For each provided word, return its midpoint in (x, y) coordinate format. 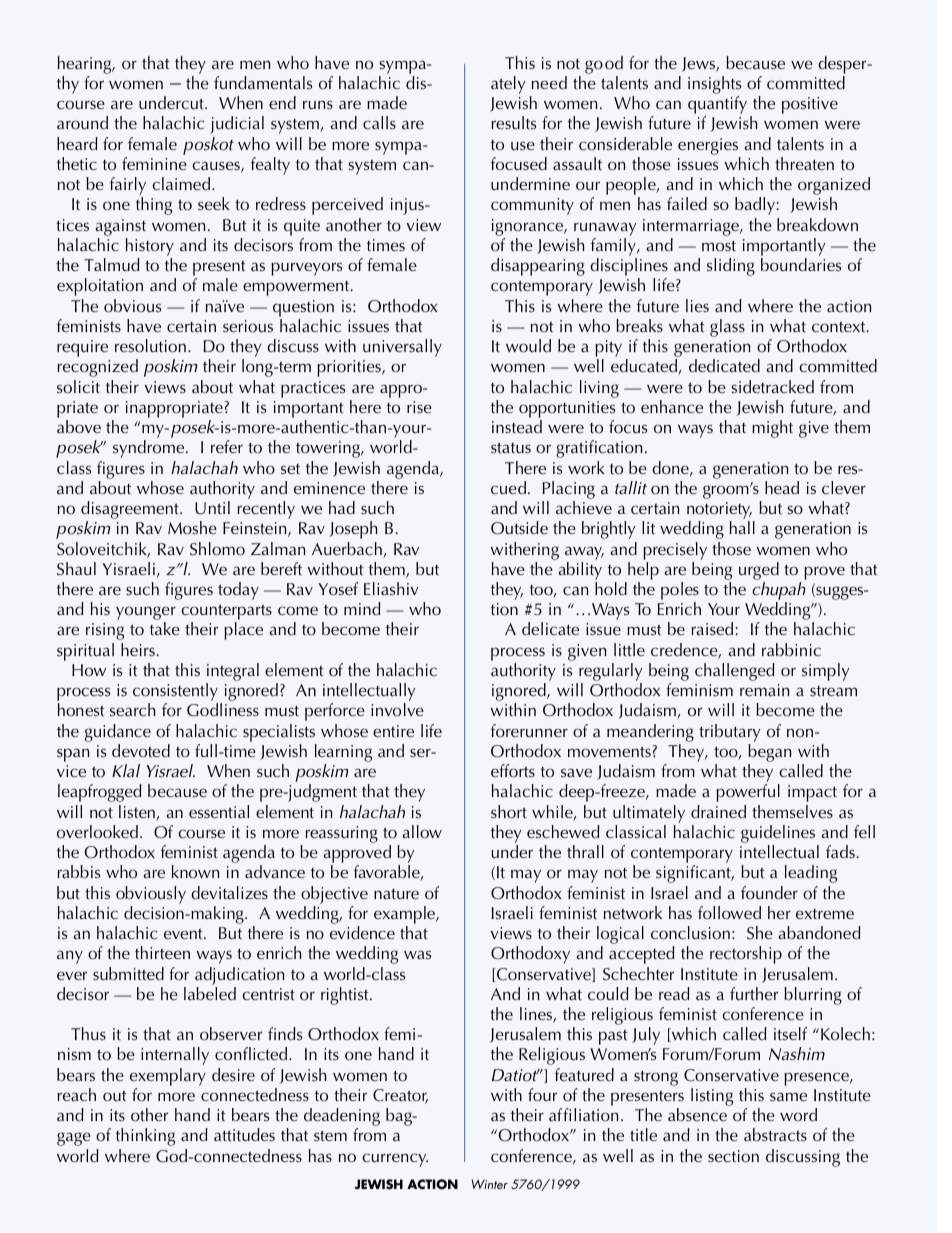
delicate (550, 629)
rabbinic (791, 650)
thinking (145, 1137)
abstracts (775, 1135)
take (165, 628)
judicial (237, 125)
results (514, 123)
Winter (490, 1184)
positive (810, 105)
